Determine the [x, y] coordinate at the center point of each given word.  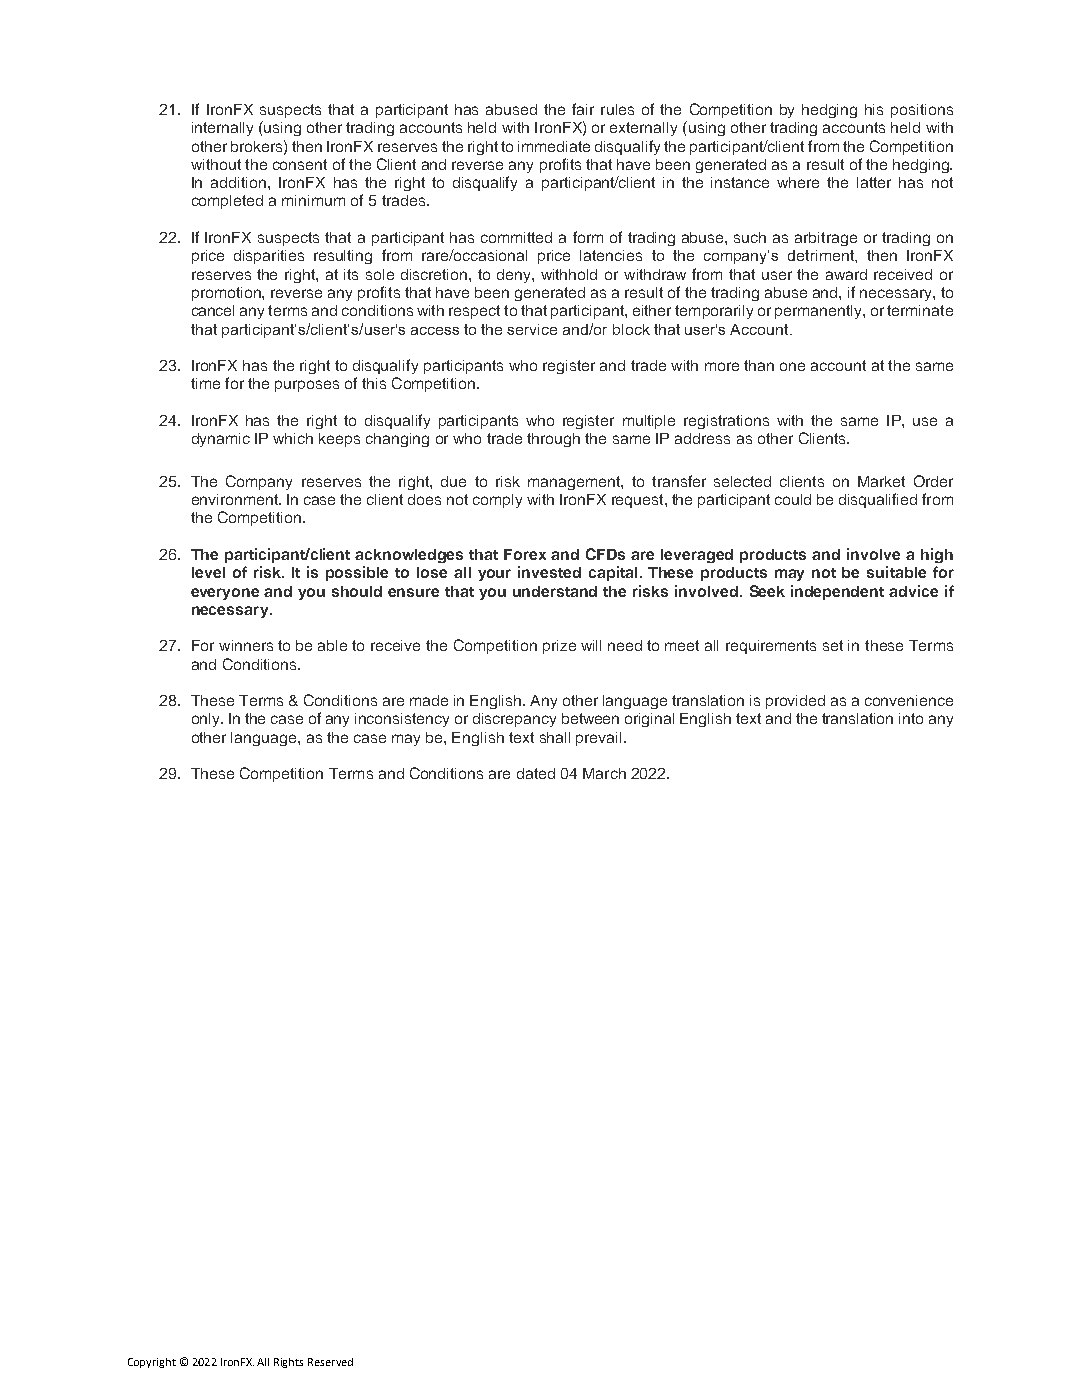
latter [874, 182]
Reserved [330, 1362]
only [207, 720]
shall [555, 737]
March [604, 773]
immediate [554, 146]
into [911, 718]
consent [300, 164]
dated [536, 773]
